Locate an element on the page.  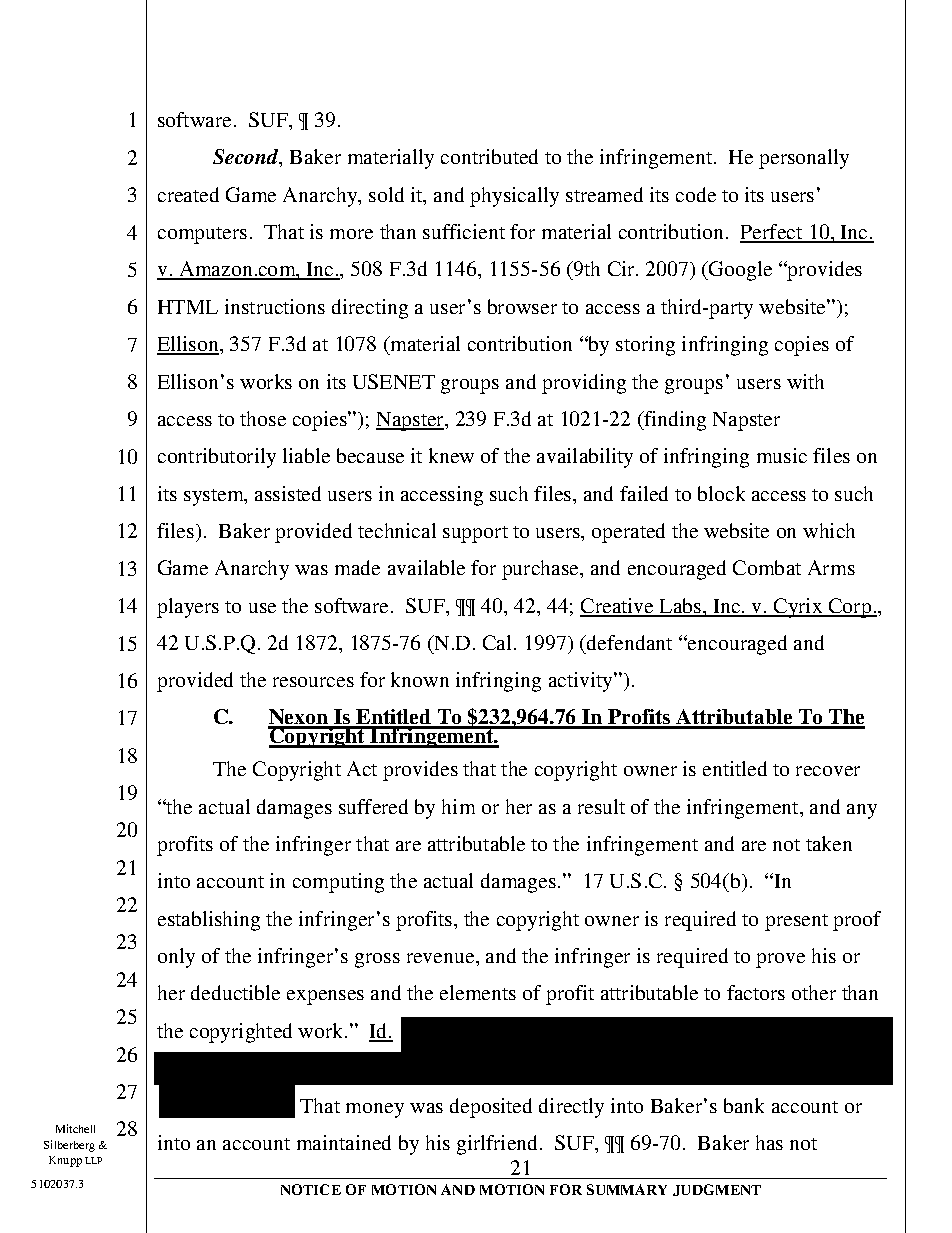
created is located at coordinates (188, 194).
